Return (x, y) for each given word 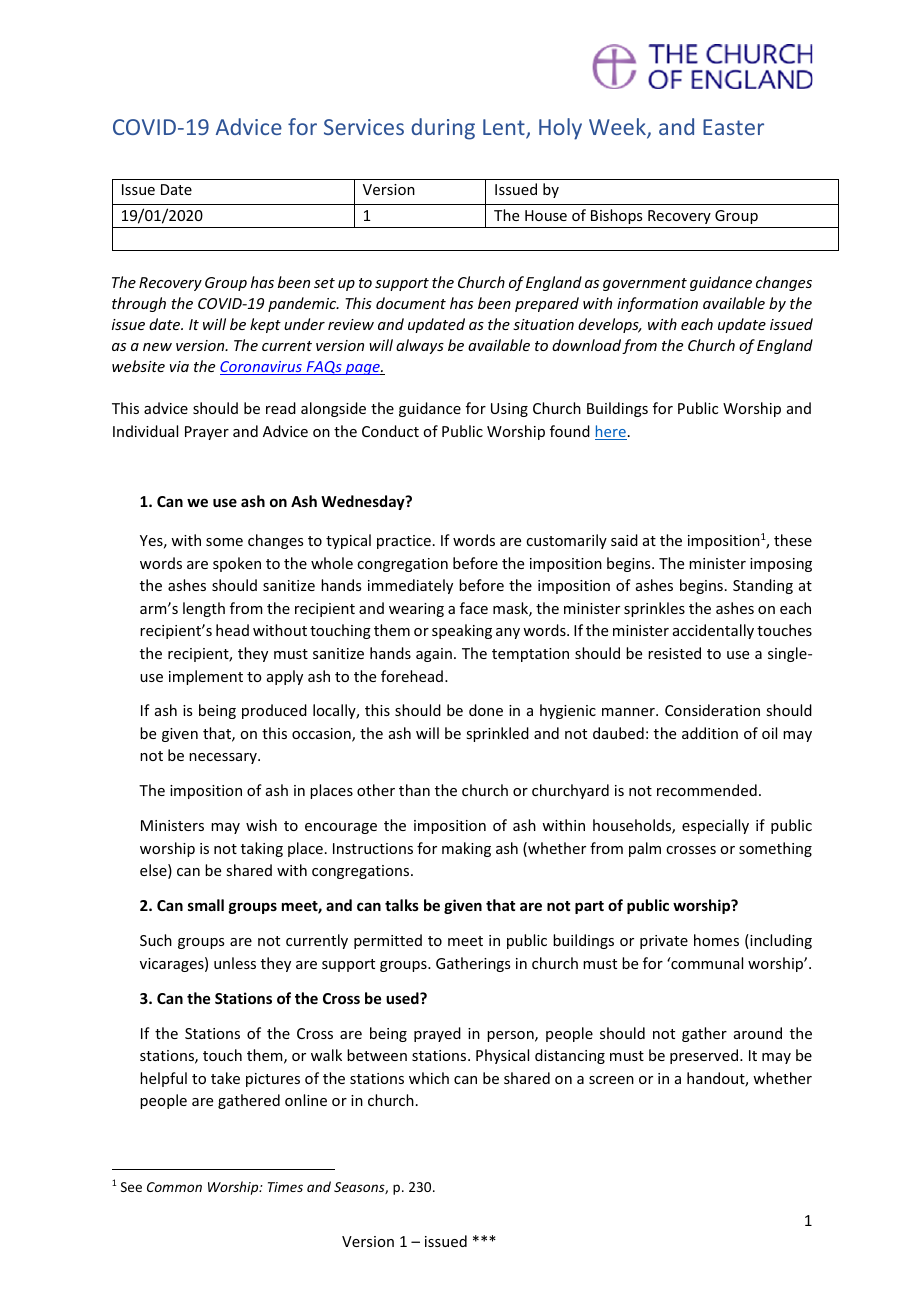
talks (402, 905)
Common (174, 1187)
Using (509, 410)
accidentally (713, 631)
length (204, 609)
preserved (705, 1056)
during (443, 129)
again (434, 655)
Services (364, 127)
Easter (733, 127)
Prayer (207, 433)
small (206, 905)
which (429, 1078)
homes (716, 940)
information (657, 304)
